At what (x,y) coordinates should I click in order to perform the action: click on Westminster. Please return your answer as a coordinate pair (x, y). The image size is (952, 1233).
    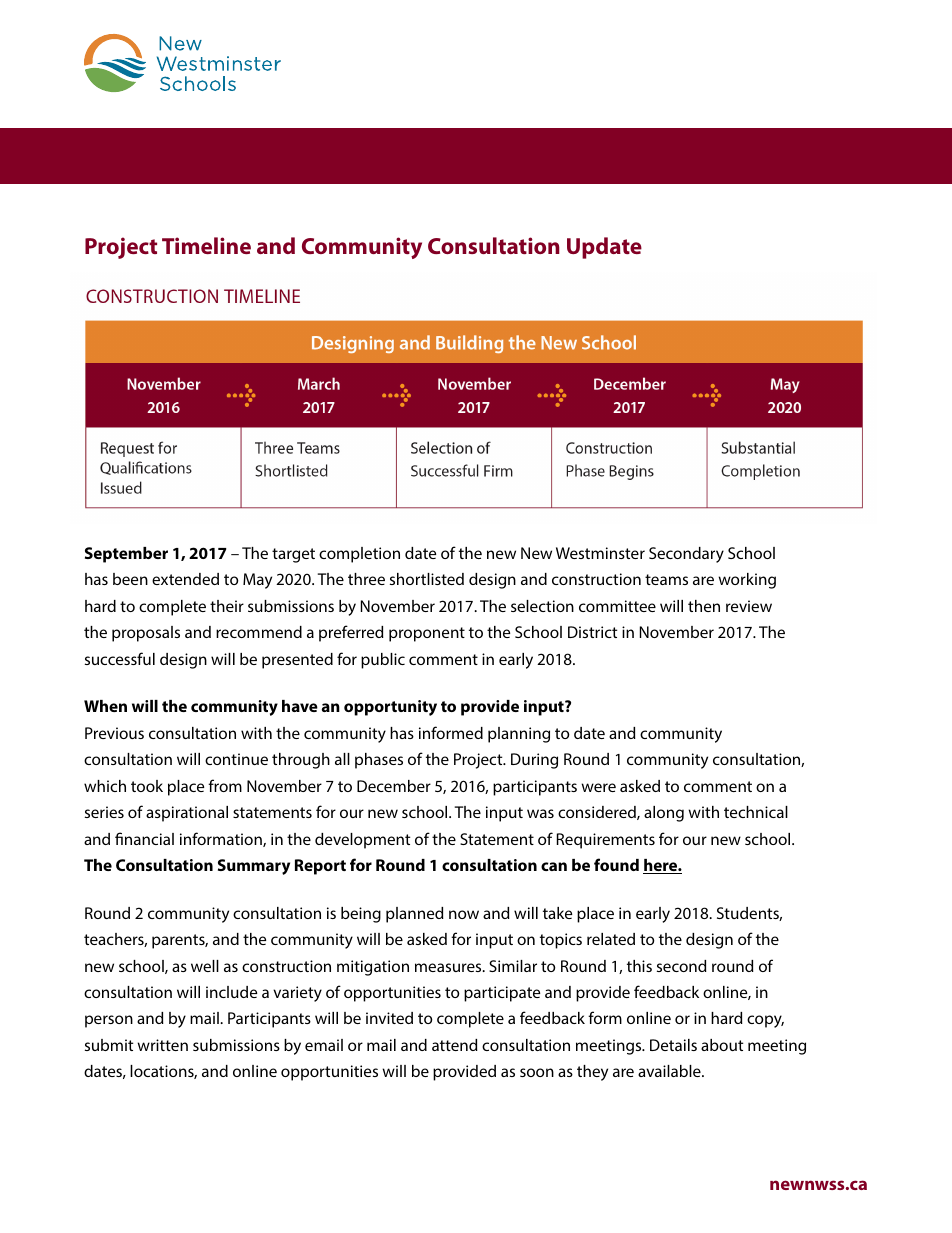
    Looking at the image, I should click on (600, 553).
